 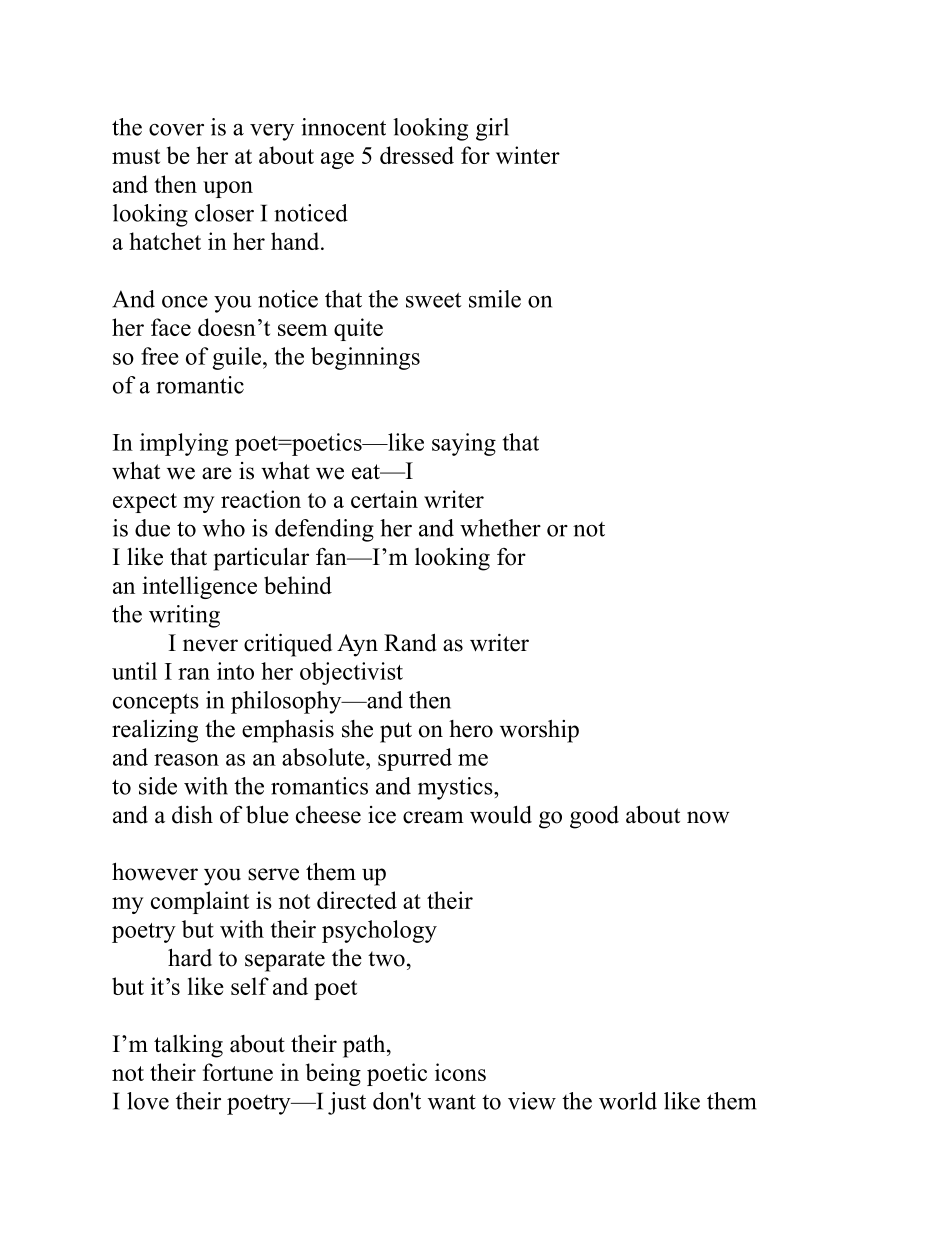 I want to click on good, so click(x=594, y=817).
